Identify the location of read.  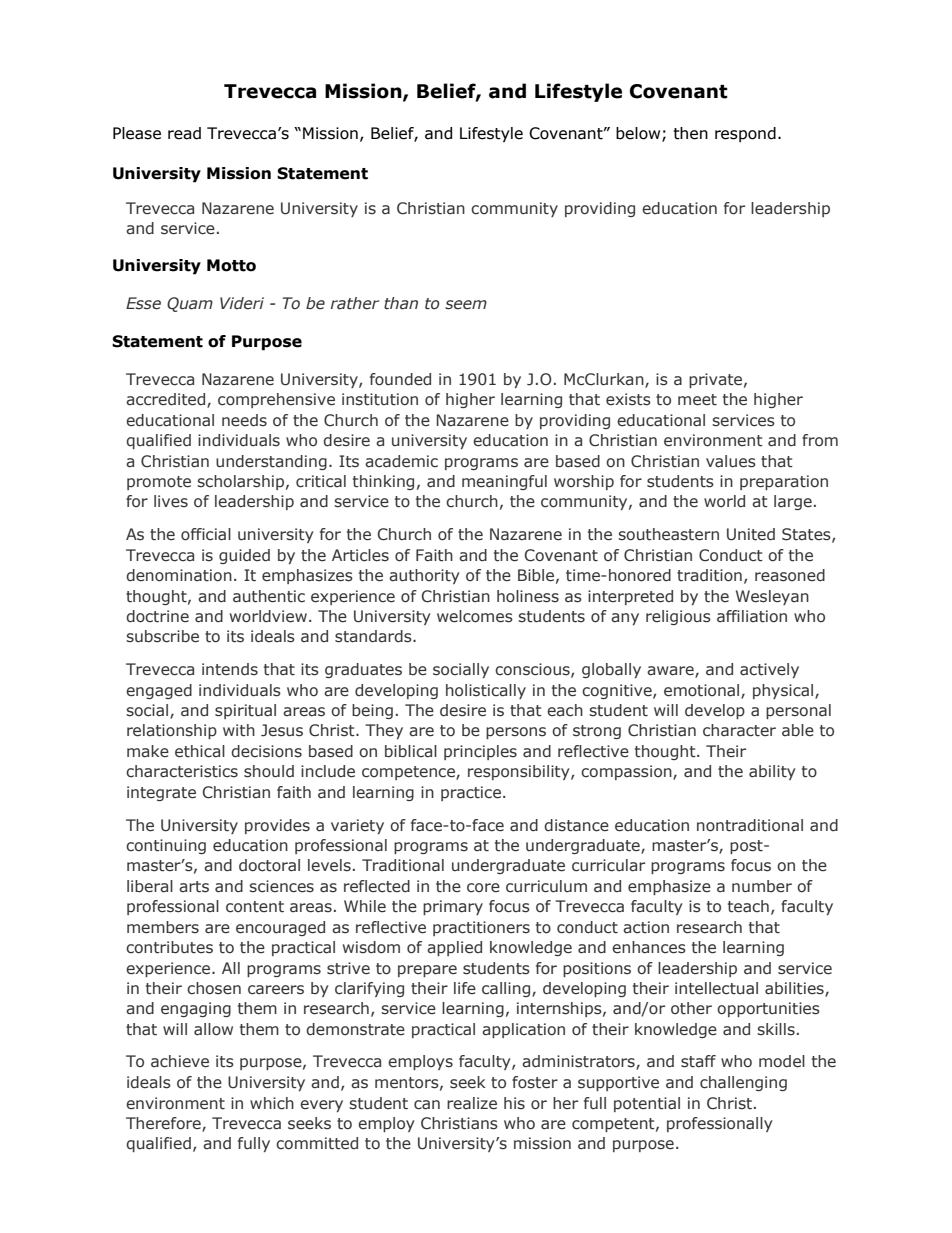
(184, 133).
